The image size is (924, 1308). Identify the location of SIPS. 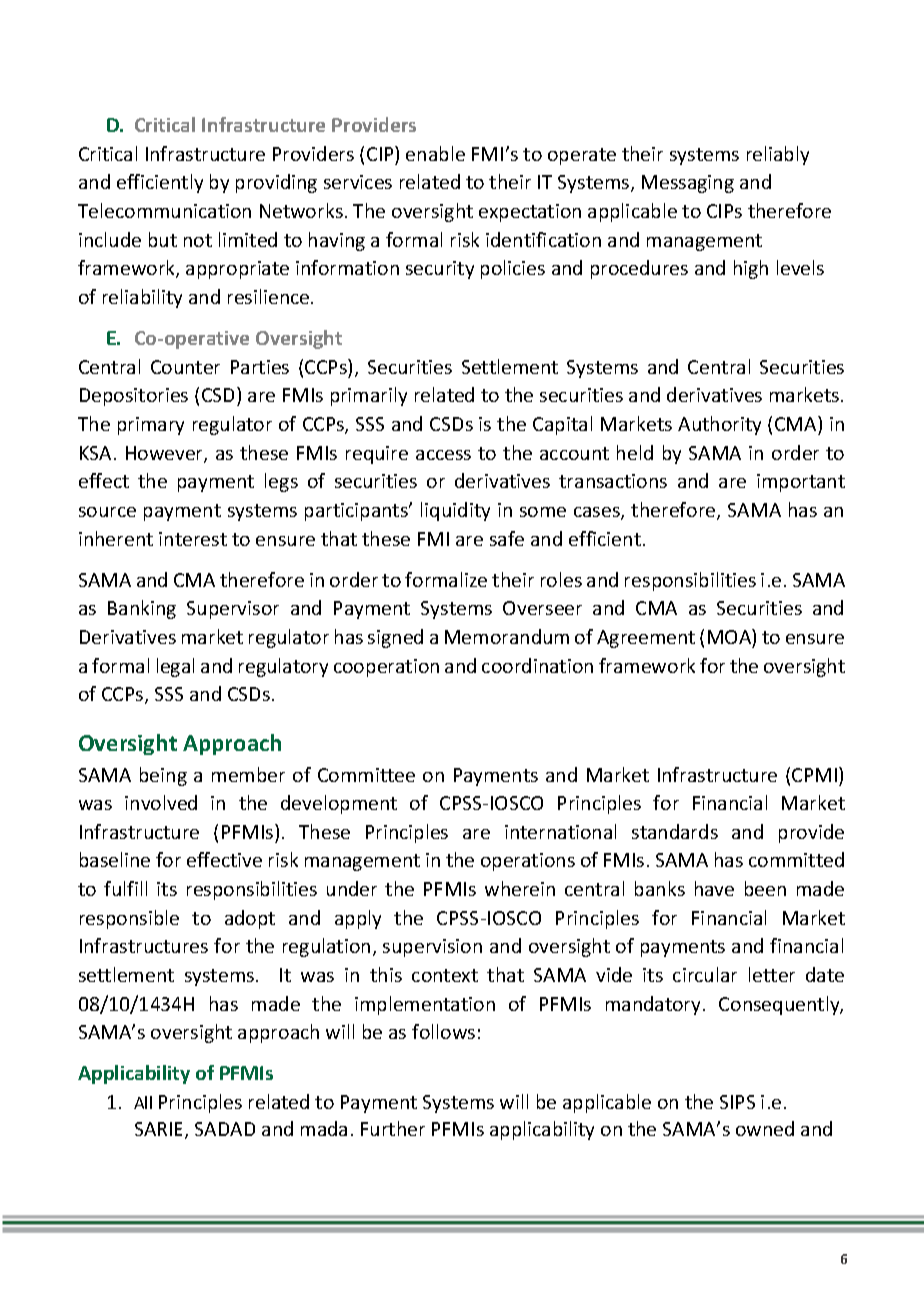
(737, 1102).
